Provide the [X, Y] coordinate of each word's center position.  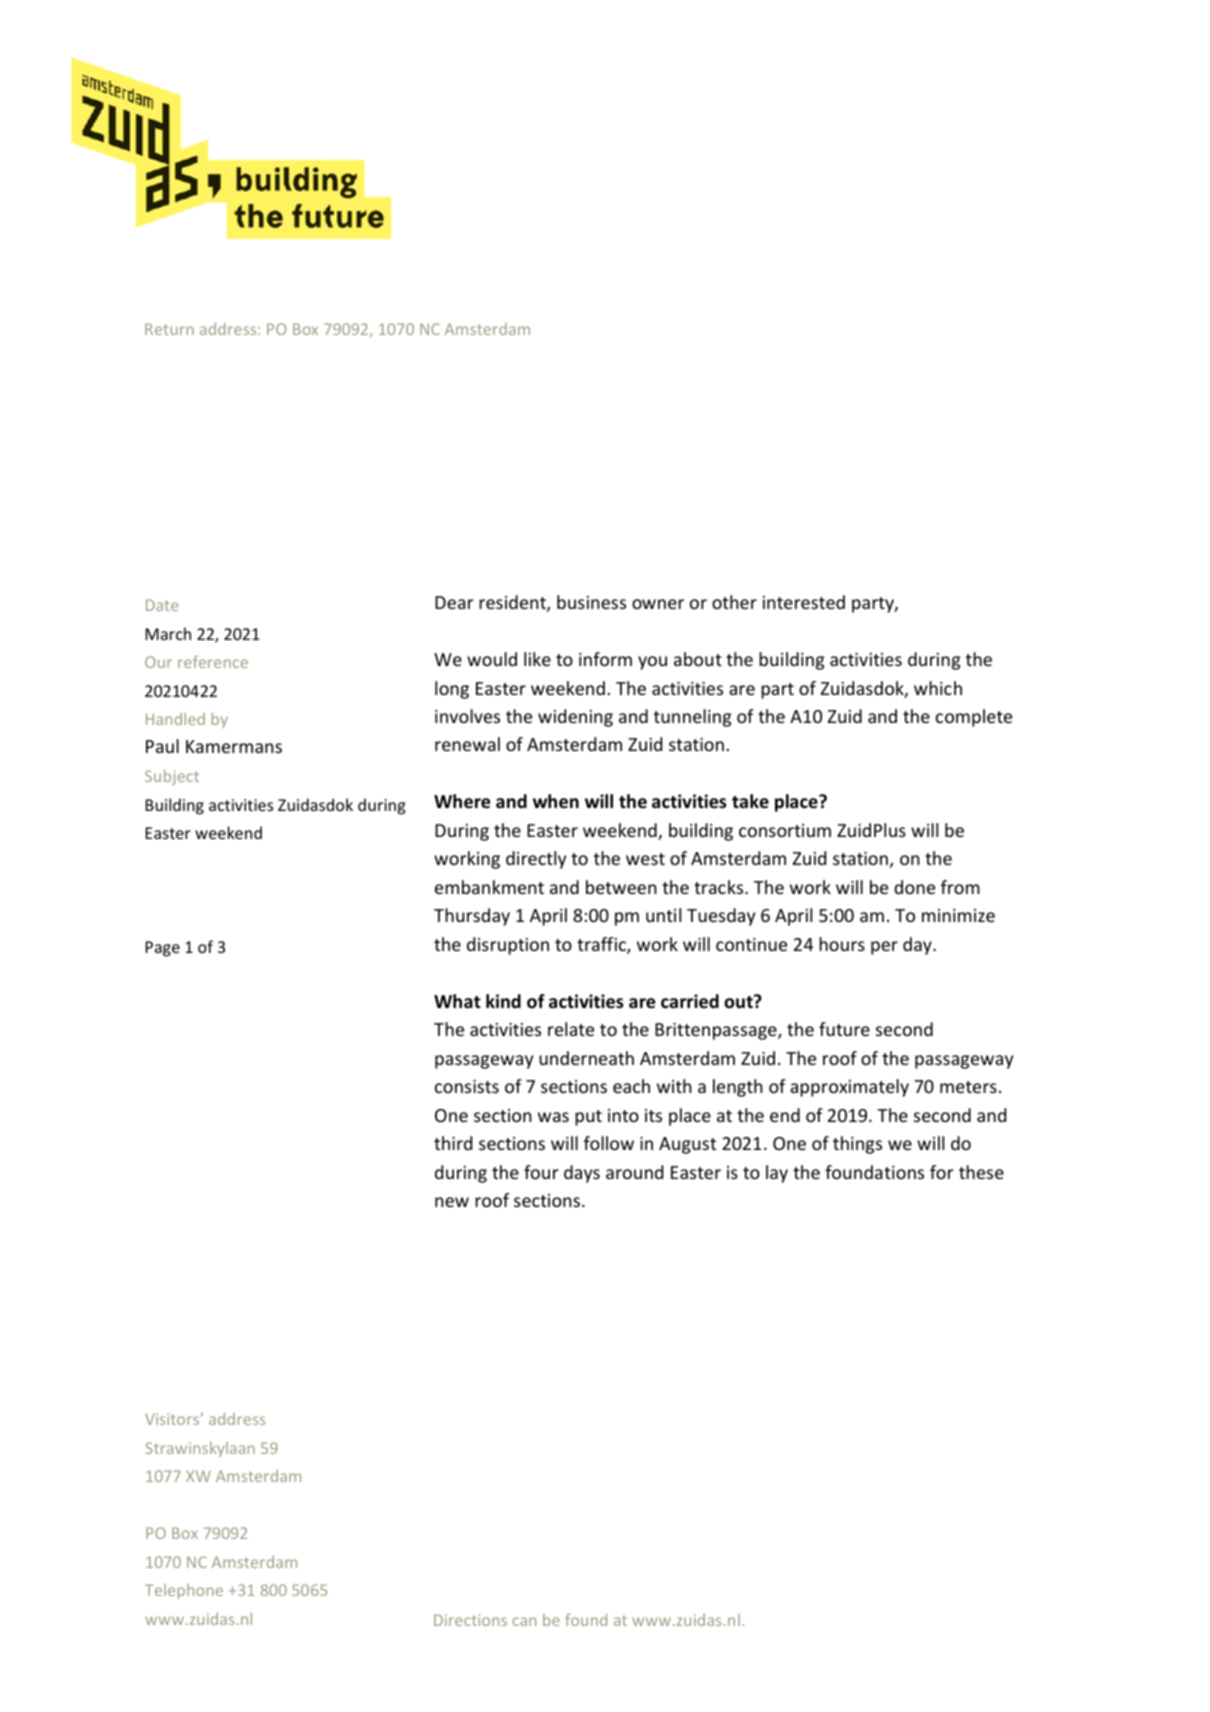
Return [169, 329]
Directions [470, 1620]
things [857, 1145]
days [582, 1174]
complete [974, 718]
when [556, 801]
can [524, 1621]
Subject [172, 777]
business [591, 602]
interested [804, 602]
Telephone [184, 1591]
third [453, 1143]
